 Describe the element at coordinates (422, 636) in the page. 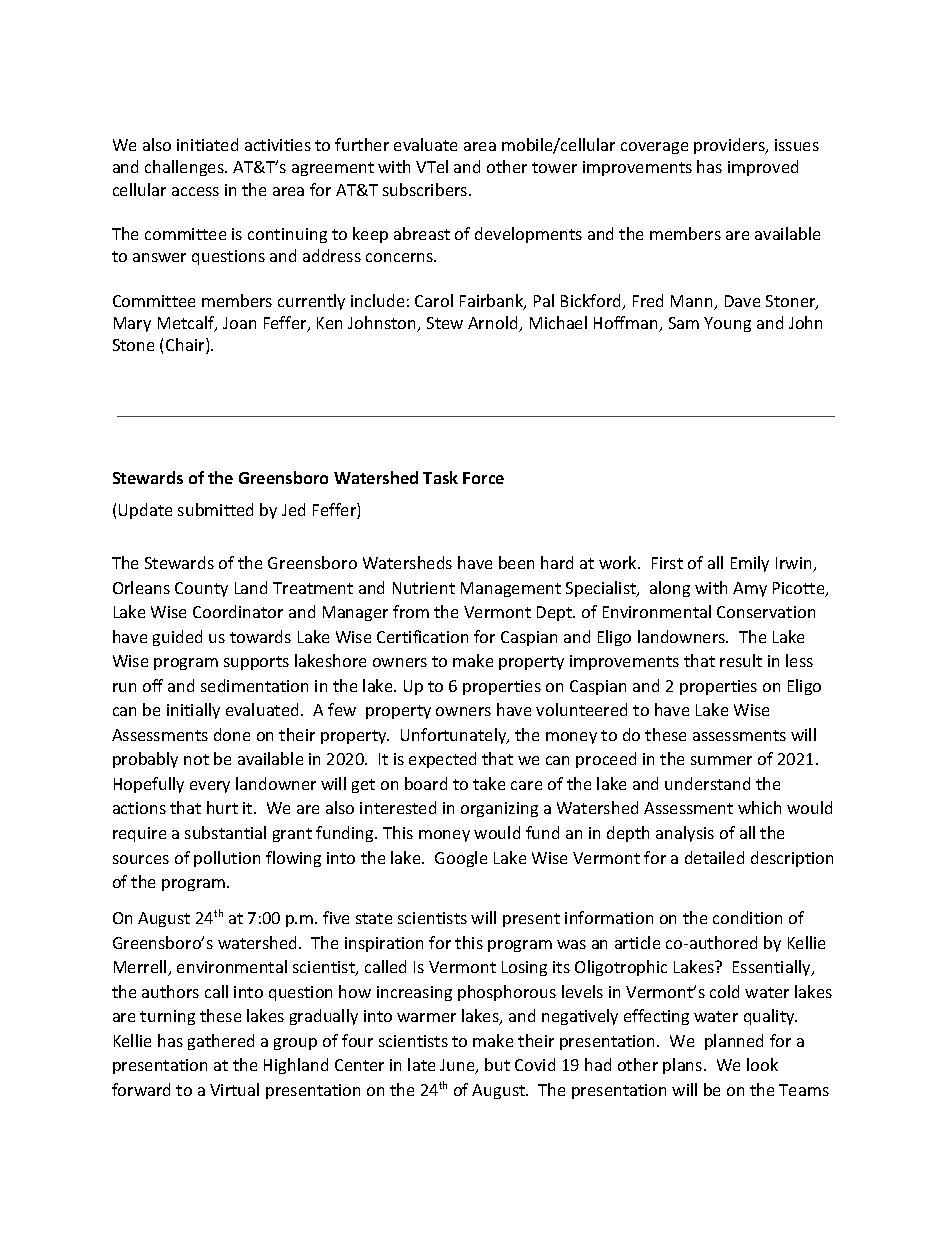

I see `Certification` at that location.
